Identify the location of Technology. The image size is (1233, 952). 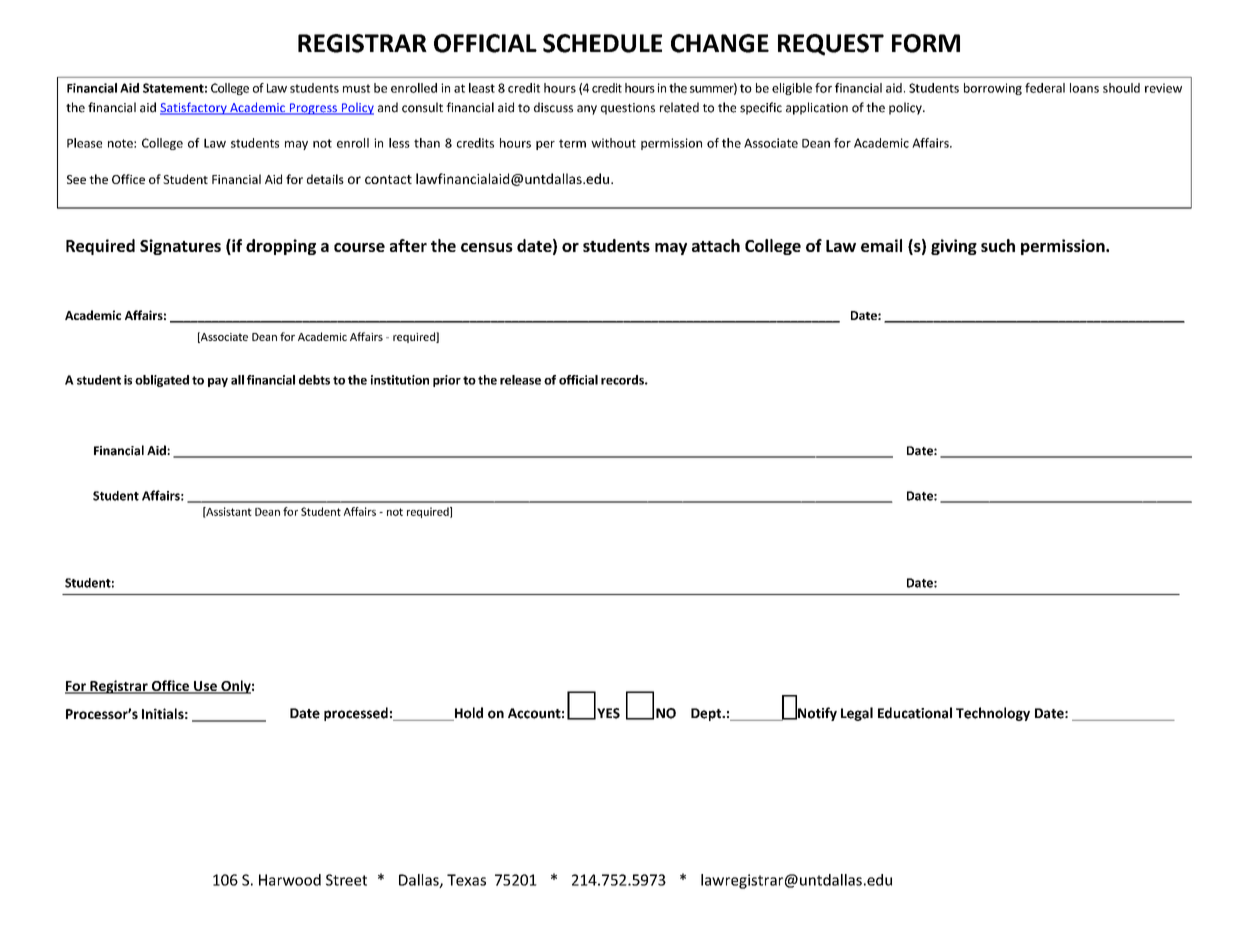
(993, 714).
